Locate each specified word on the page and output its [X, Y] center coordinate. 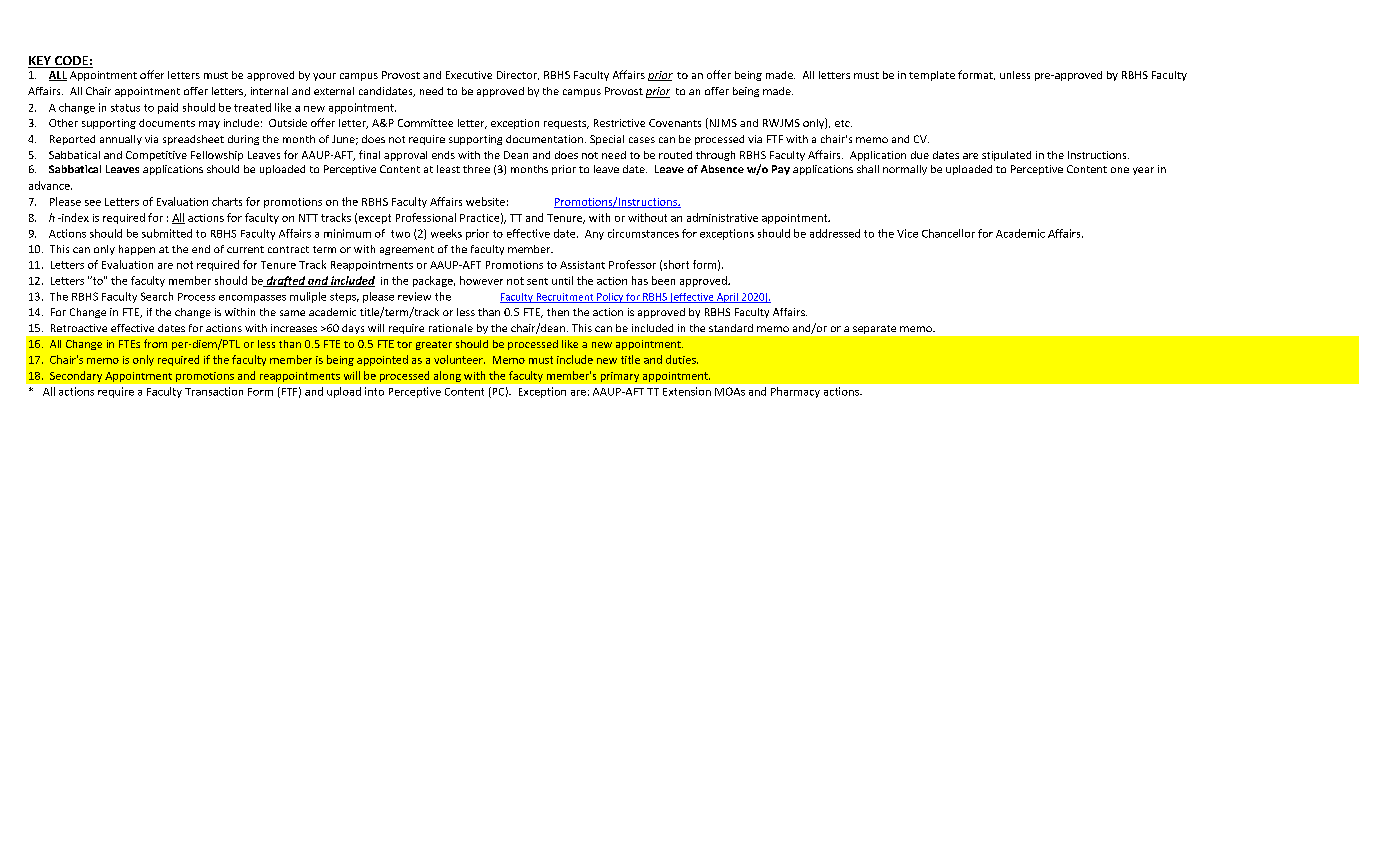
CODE [71, 62]
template [932, 76]
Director [518, 75]
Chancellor [948, 233]
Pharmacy [795, 392]
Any [594, 235]
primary [620, 377]
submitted [167, 233]
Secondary [76, 376]
